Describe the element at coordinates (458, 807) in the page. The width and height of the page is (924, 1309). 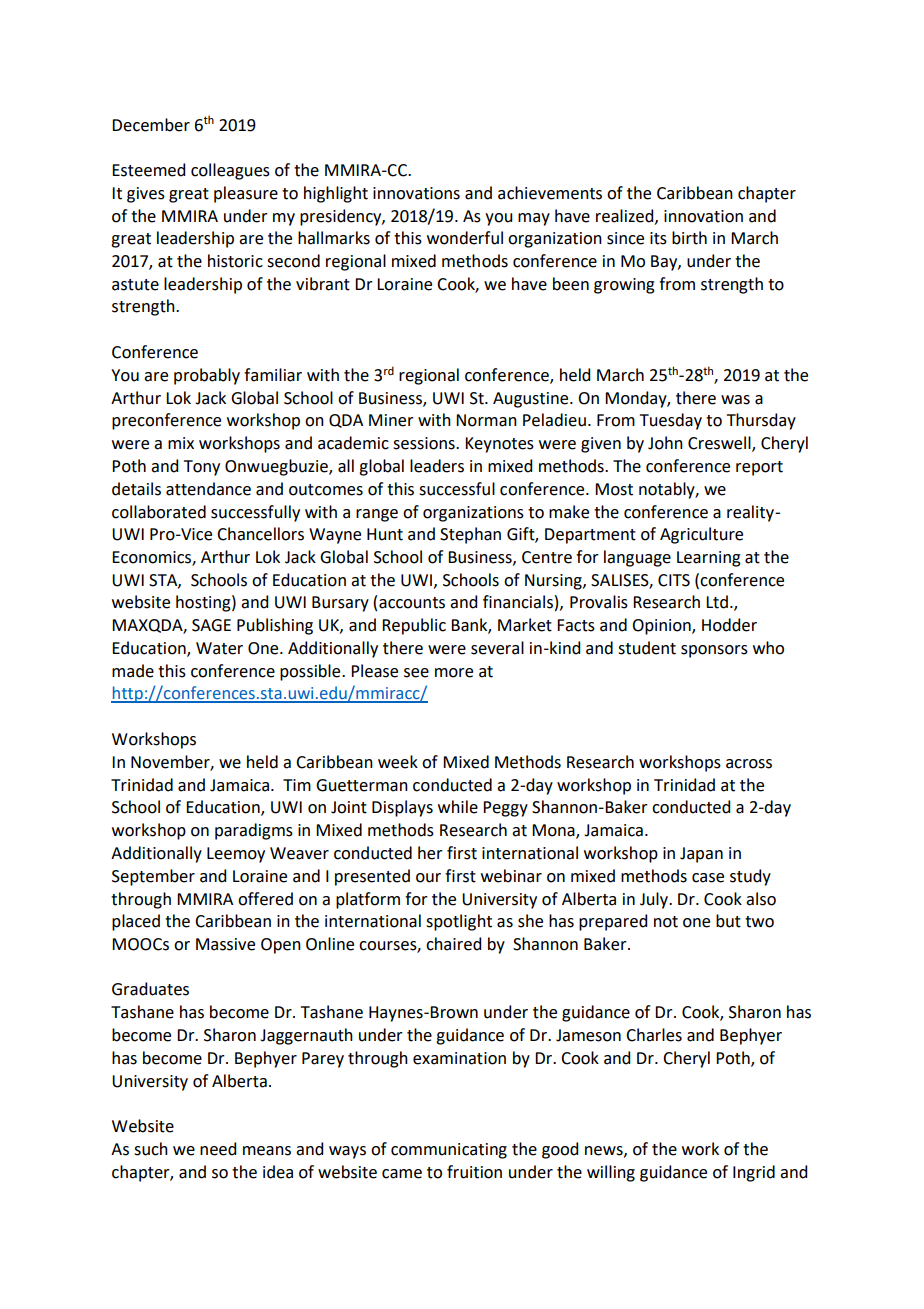
I see `while` at that location.
